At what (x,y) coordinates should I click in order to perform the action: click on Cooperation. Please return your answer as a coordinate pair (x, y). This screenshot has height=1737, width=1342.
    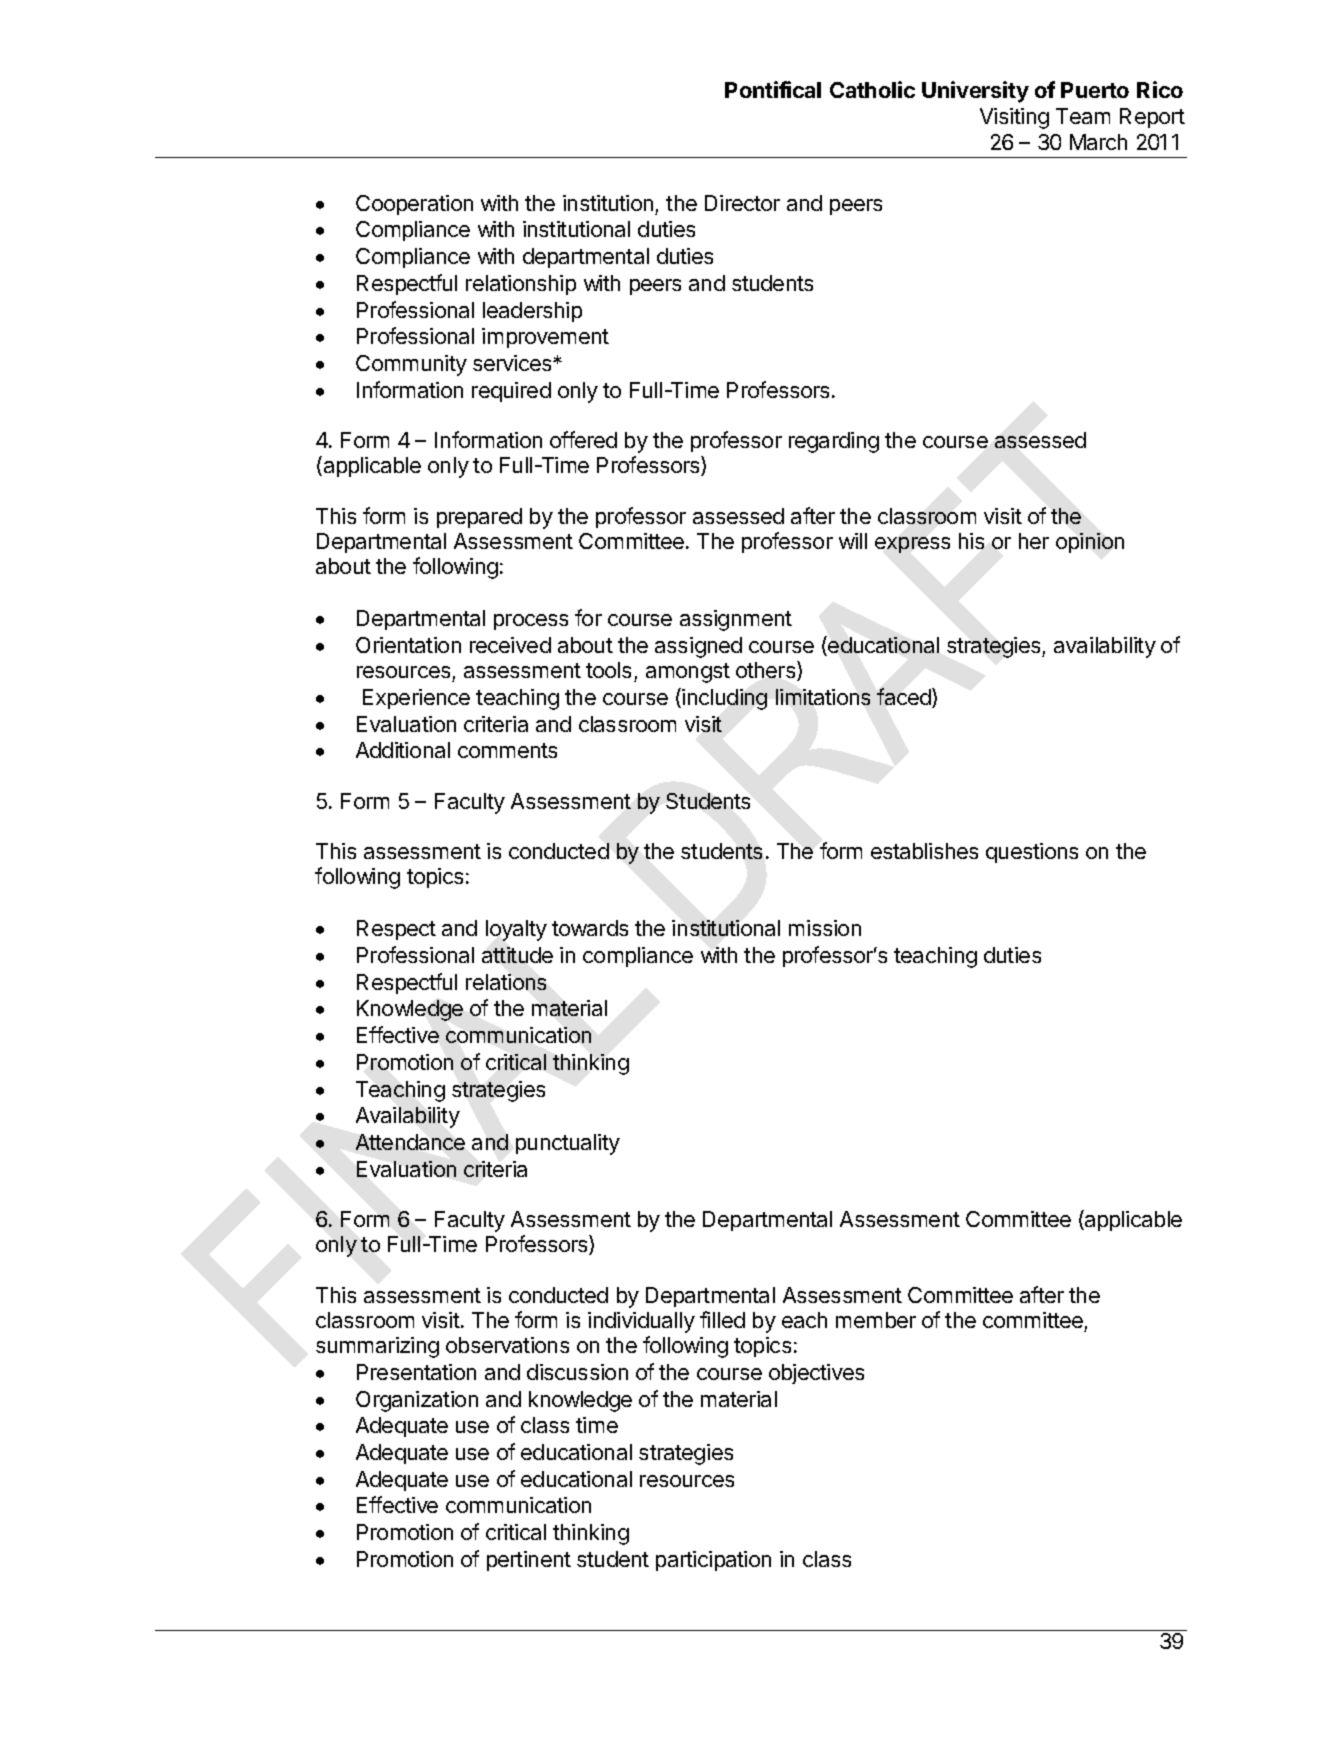
    Looking at the image, I should click on (414, 205).
